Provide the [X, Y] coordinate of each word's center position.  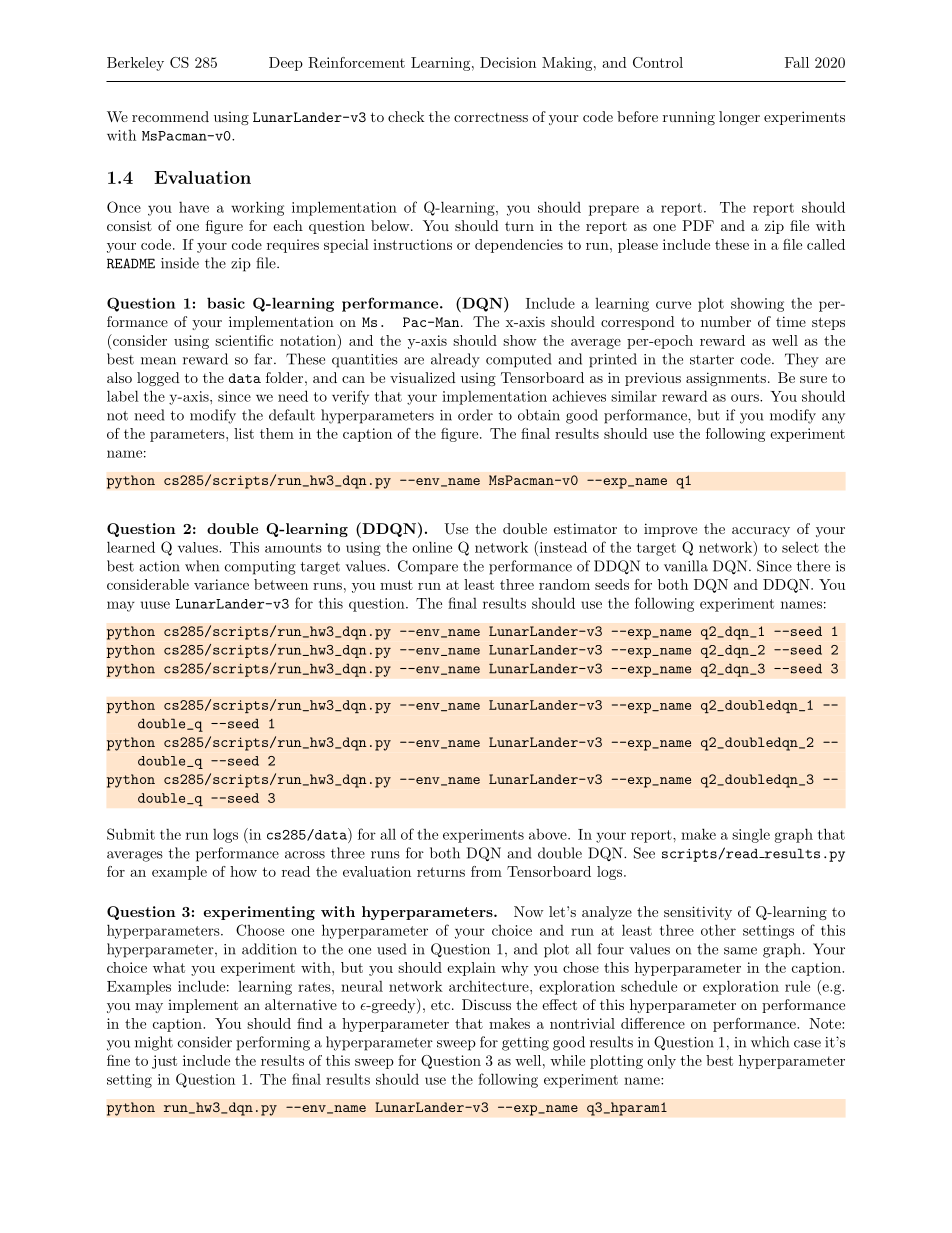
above [549, 834]
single [751, 836]
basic [226, 303]
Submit [131, 834]
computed [518, 360]
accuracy [761, 532]
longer [739, 118]
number [726, 321]
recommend [170, 116]
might [154, 1043]
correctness [491, 117]
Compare [428, 567]
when [202, 566]
